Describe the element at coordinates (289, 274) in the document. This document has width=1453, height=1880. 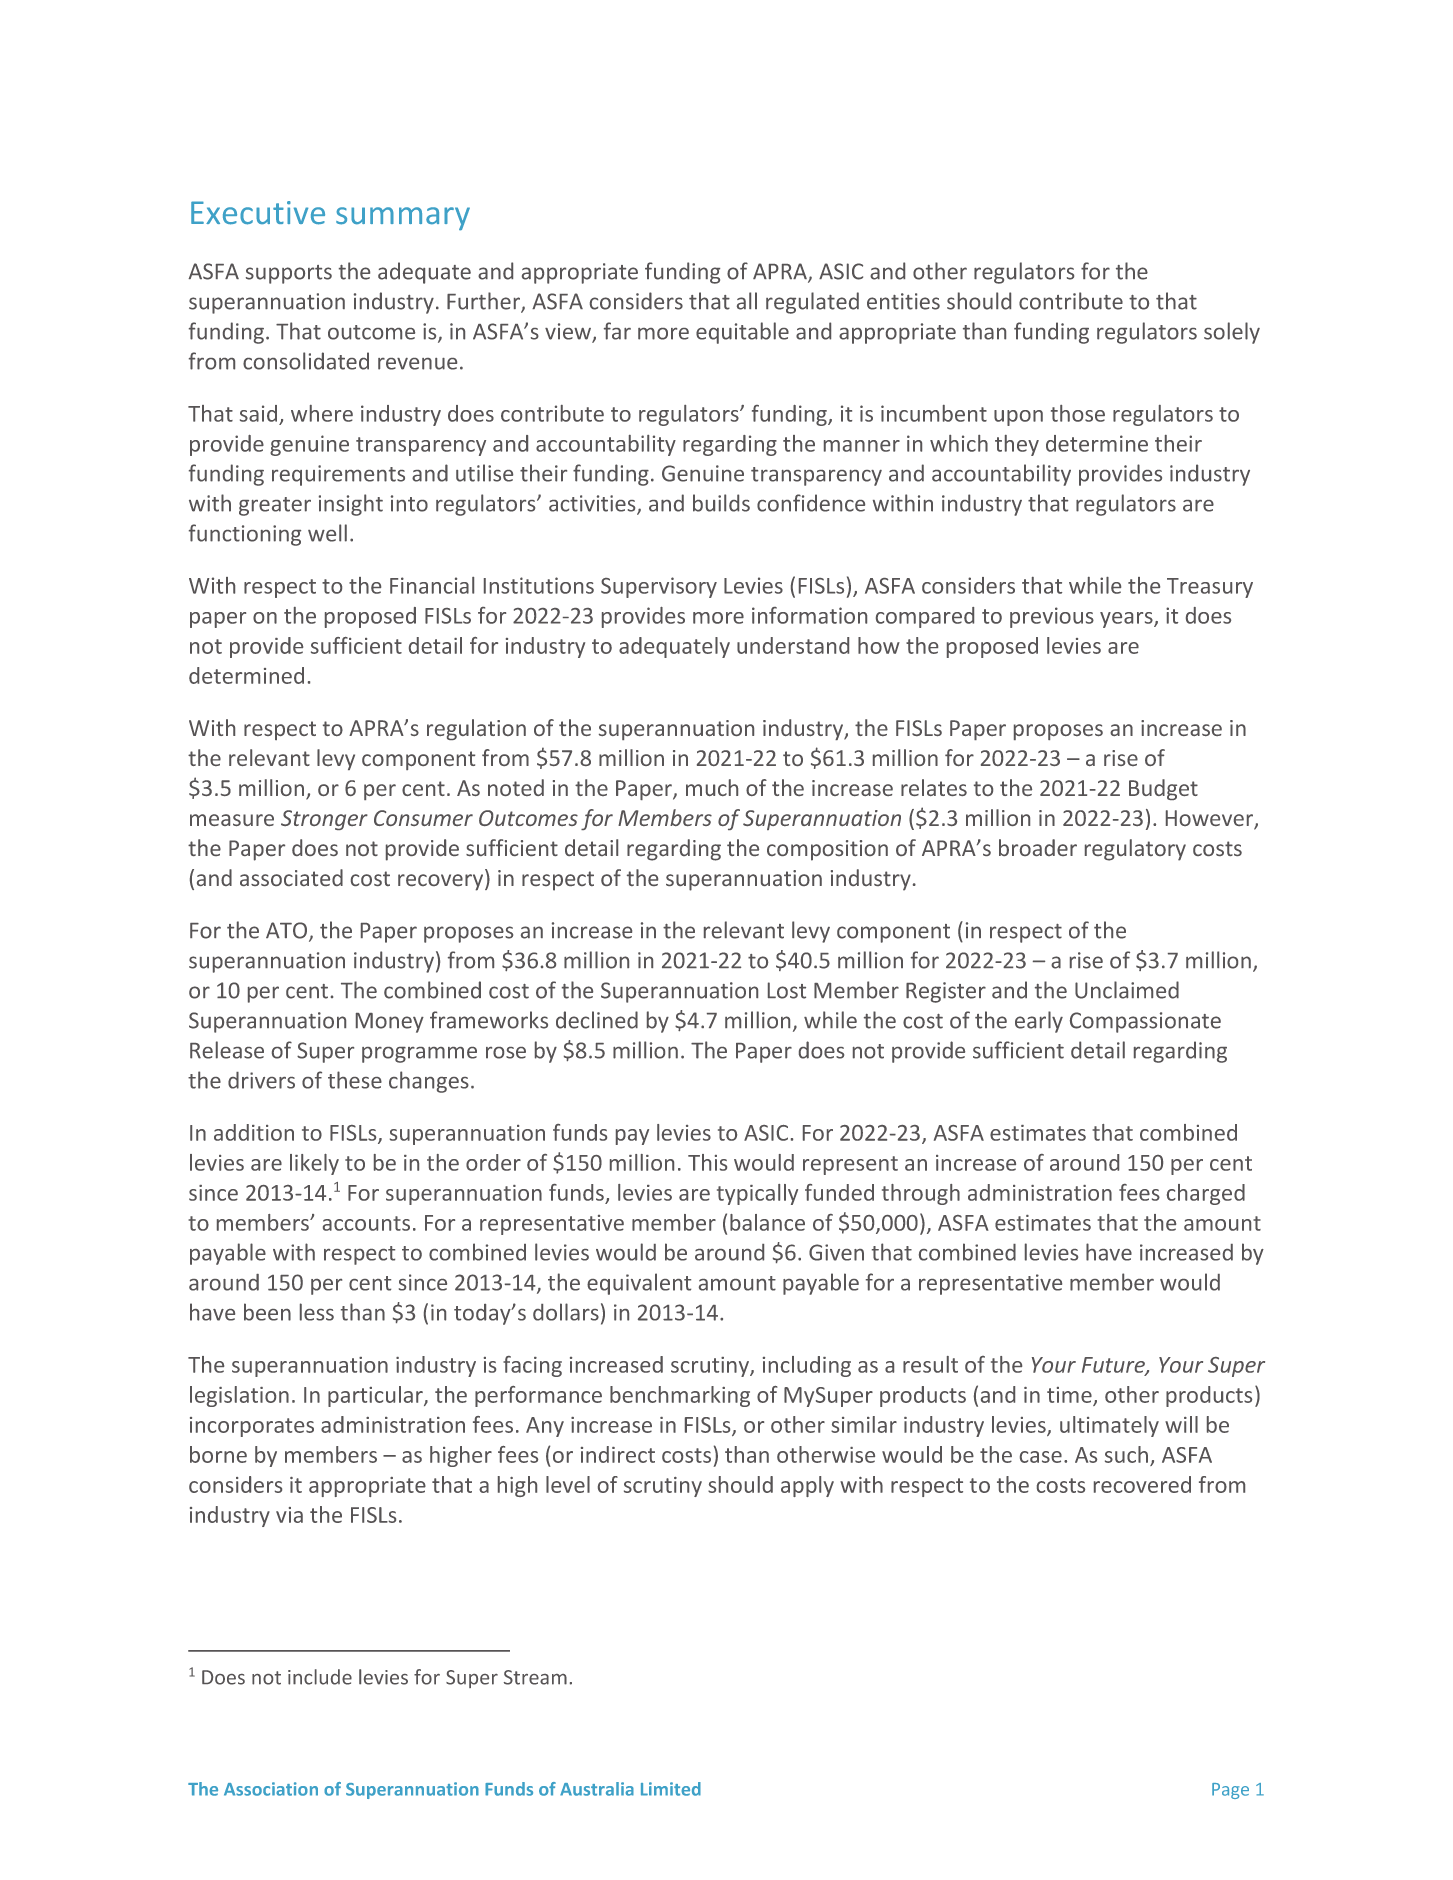
I see `supports` at that location.
